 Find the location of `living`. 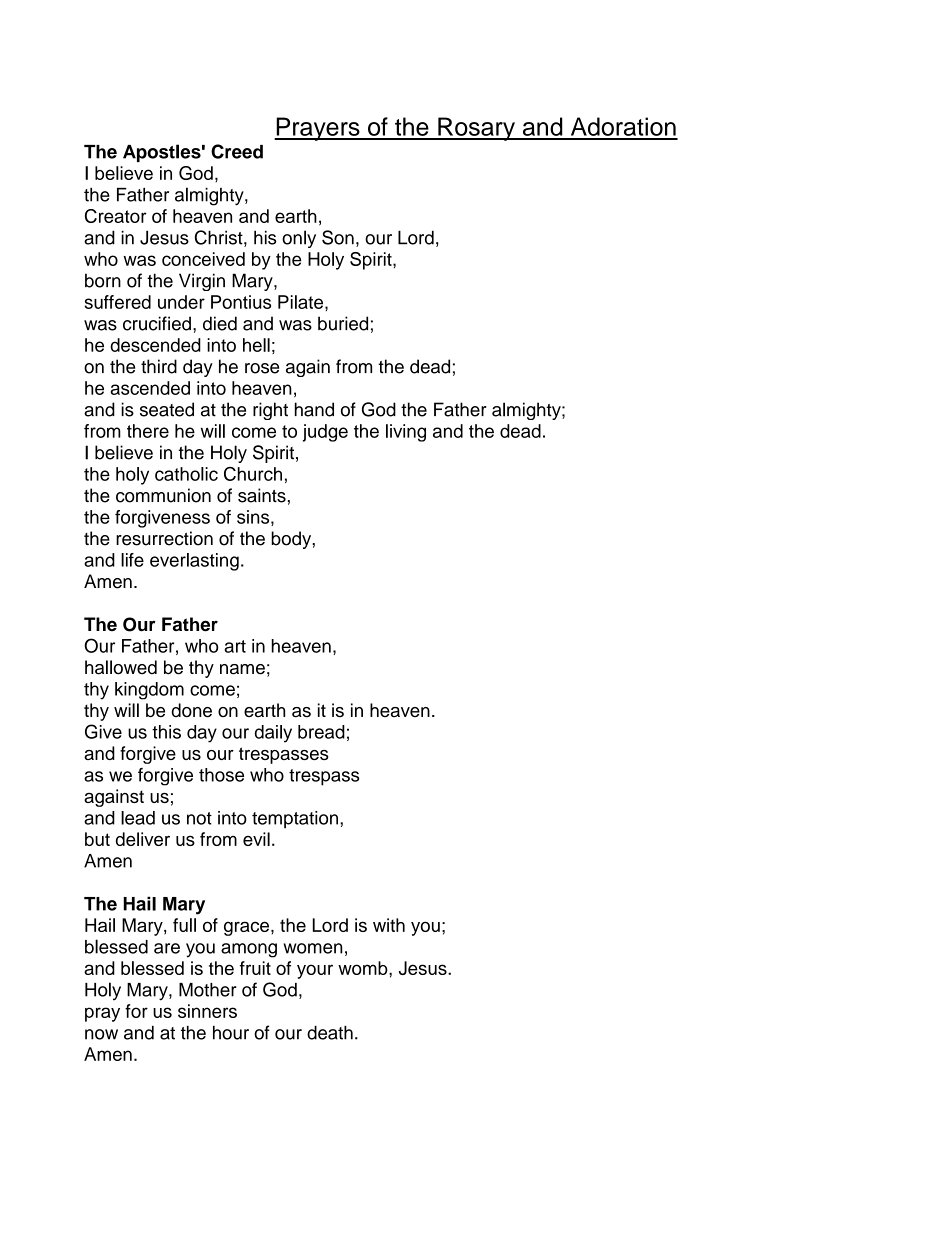

living is located at coordinates (406, 433).
